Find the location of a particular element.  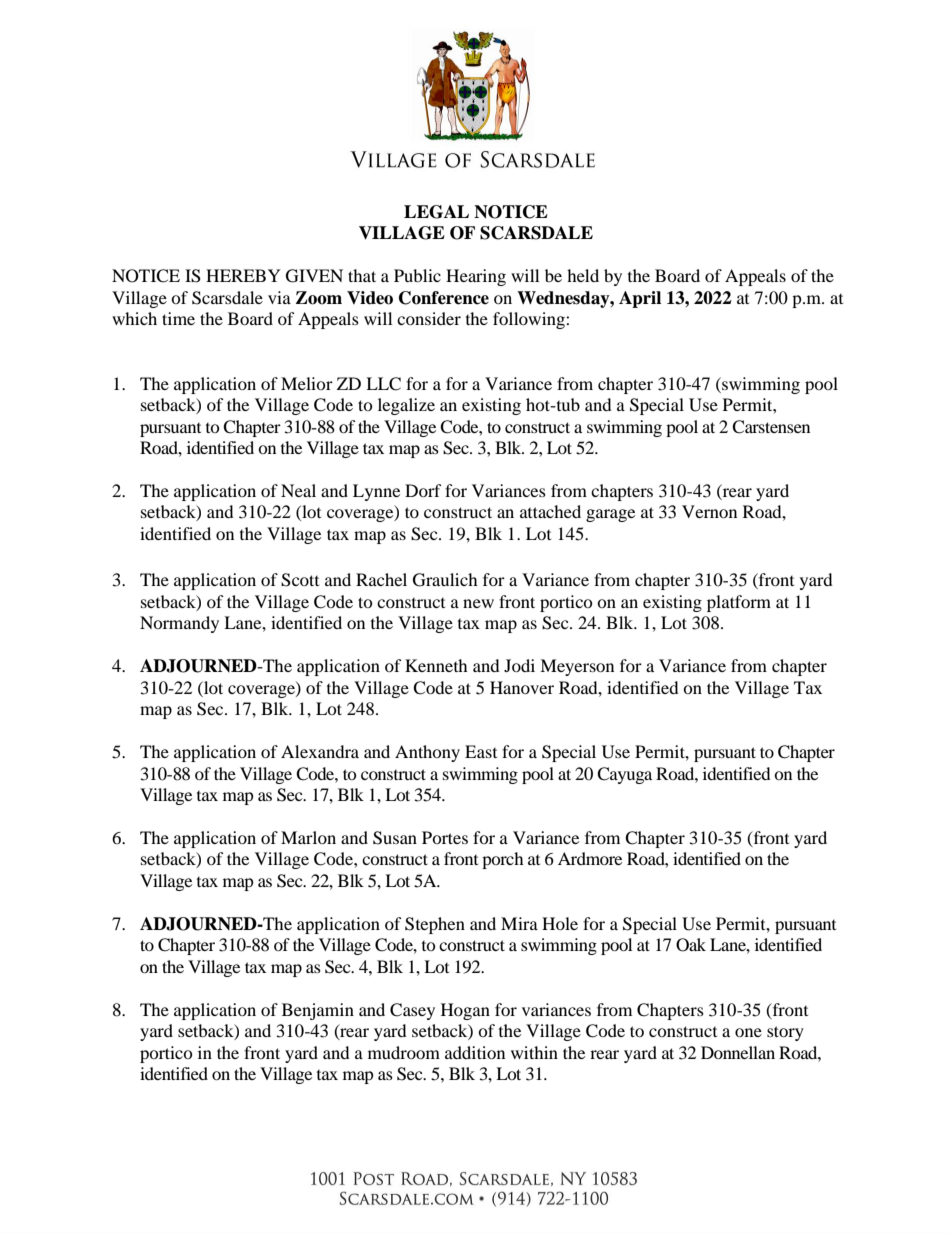

Alexandra is located at coordinates (320, 751).
